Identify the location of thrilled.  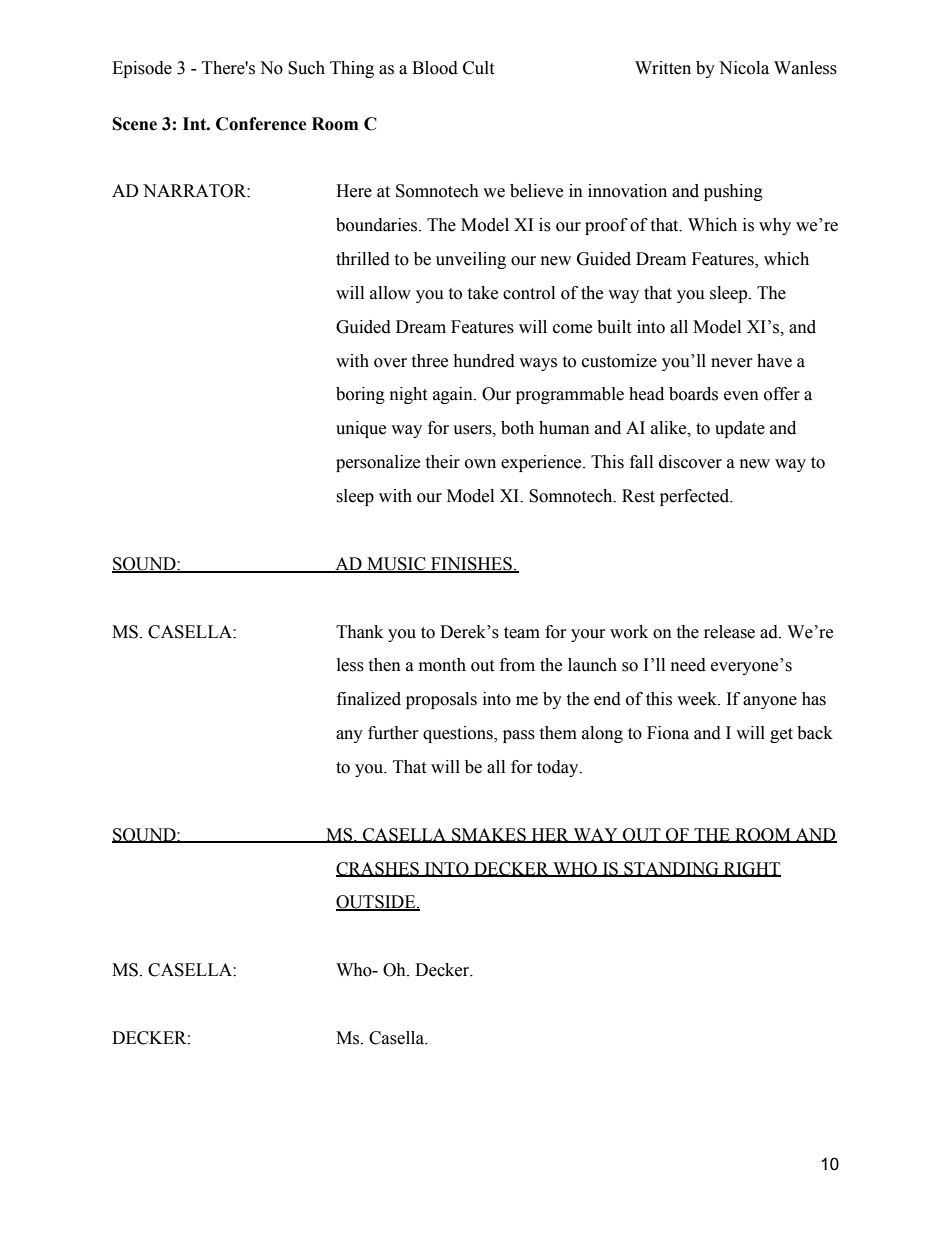
(363, 259).
